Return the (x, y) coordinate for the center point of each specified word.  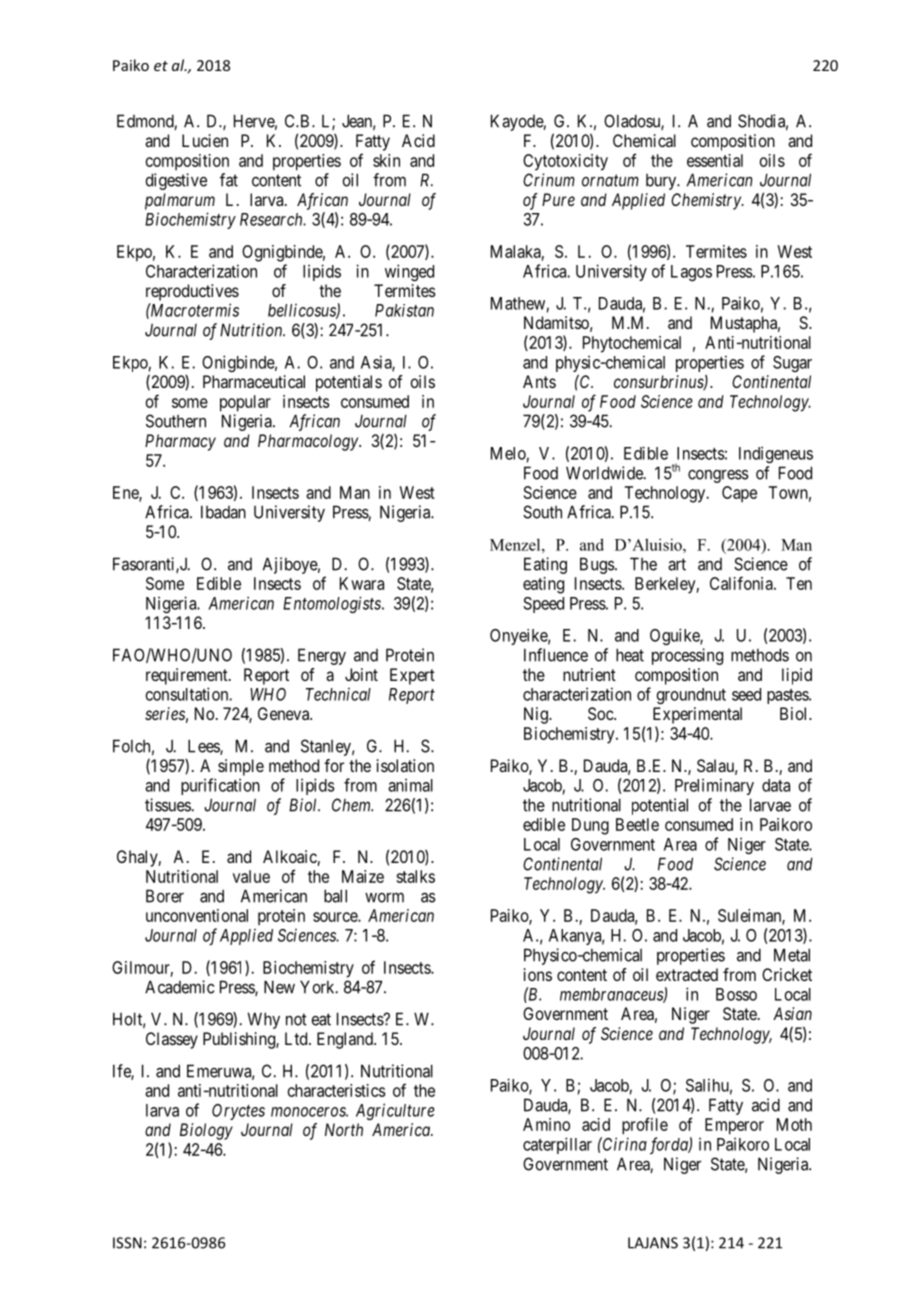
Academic (179, 987)
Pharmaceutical (254, 381)
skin (386, 160)
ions (538, 974)
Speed (543, 605)
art (677, 564)
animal (410, 785)
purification (220, 786)
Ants (539, 381)
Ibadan (223, 512)
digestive (176, 181)
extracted (687, 974)
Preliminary (714, 786)
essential (715, 160)
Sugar (792, 364)
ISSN (127, 1243)
